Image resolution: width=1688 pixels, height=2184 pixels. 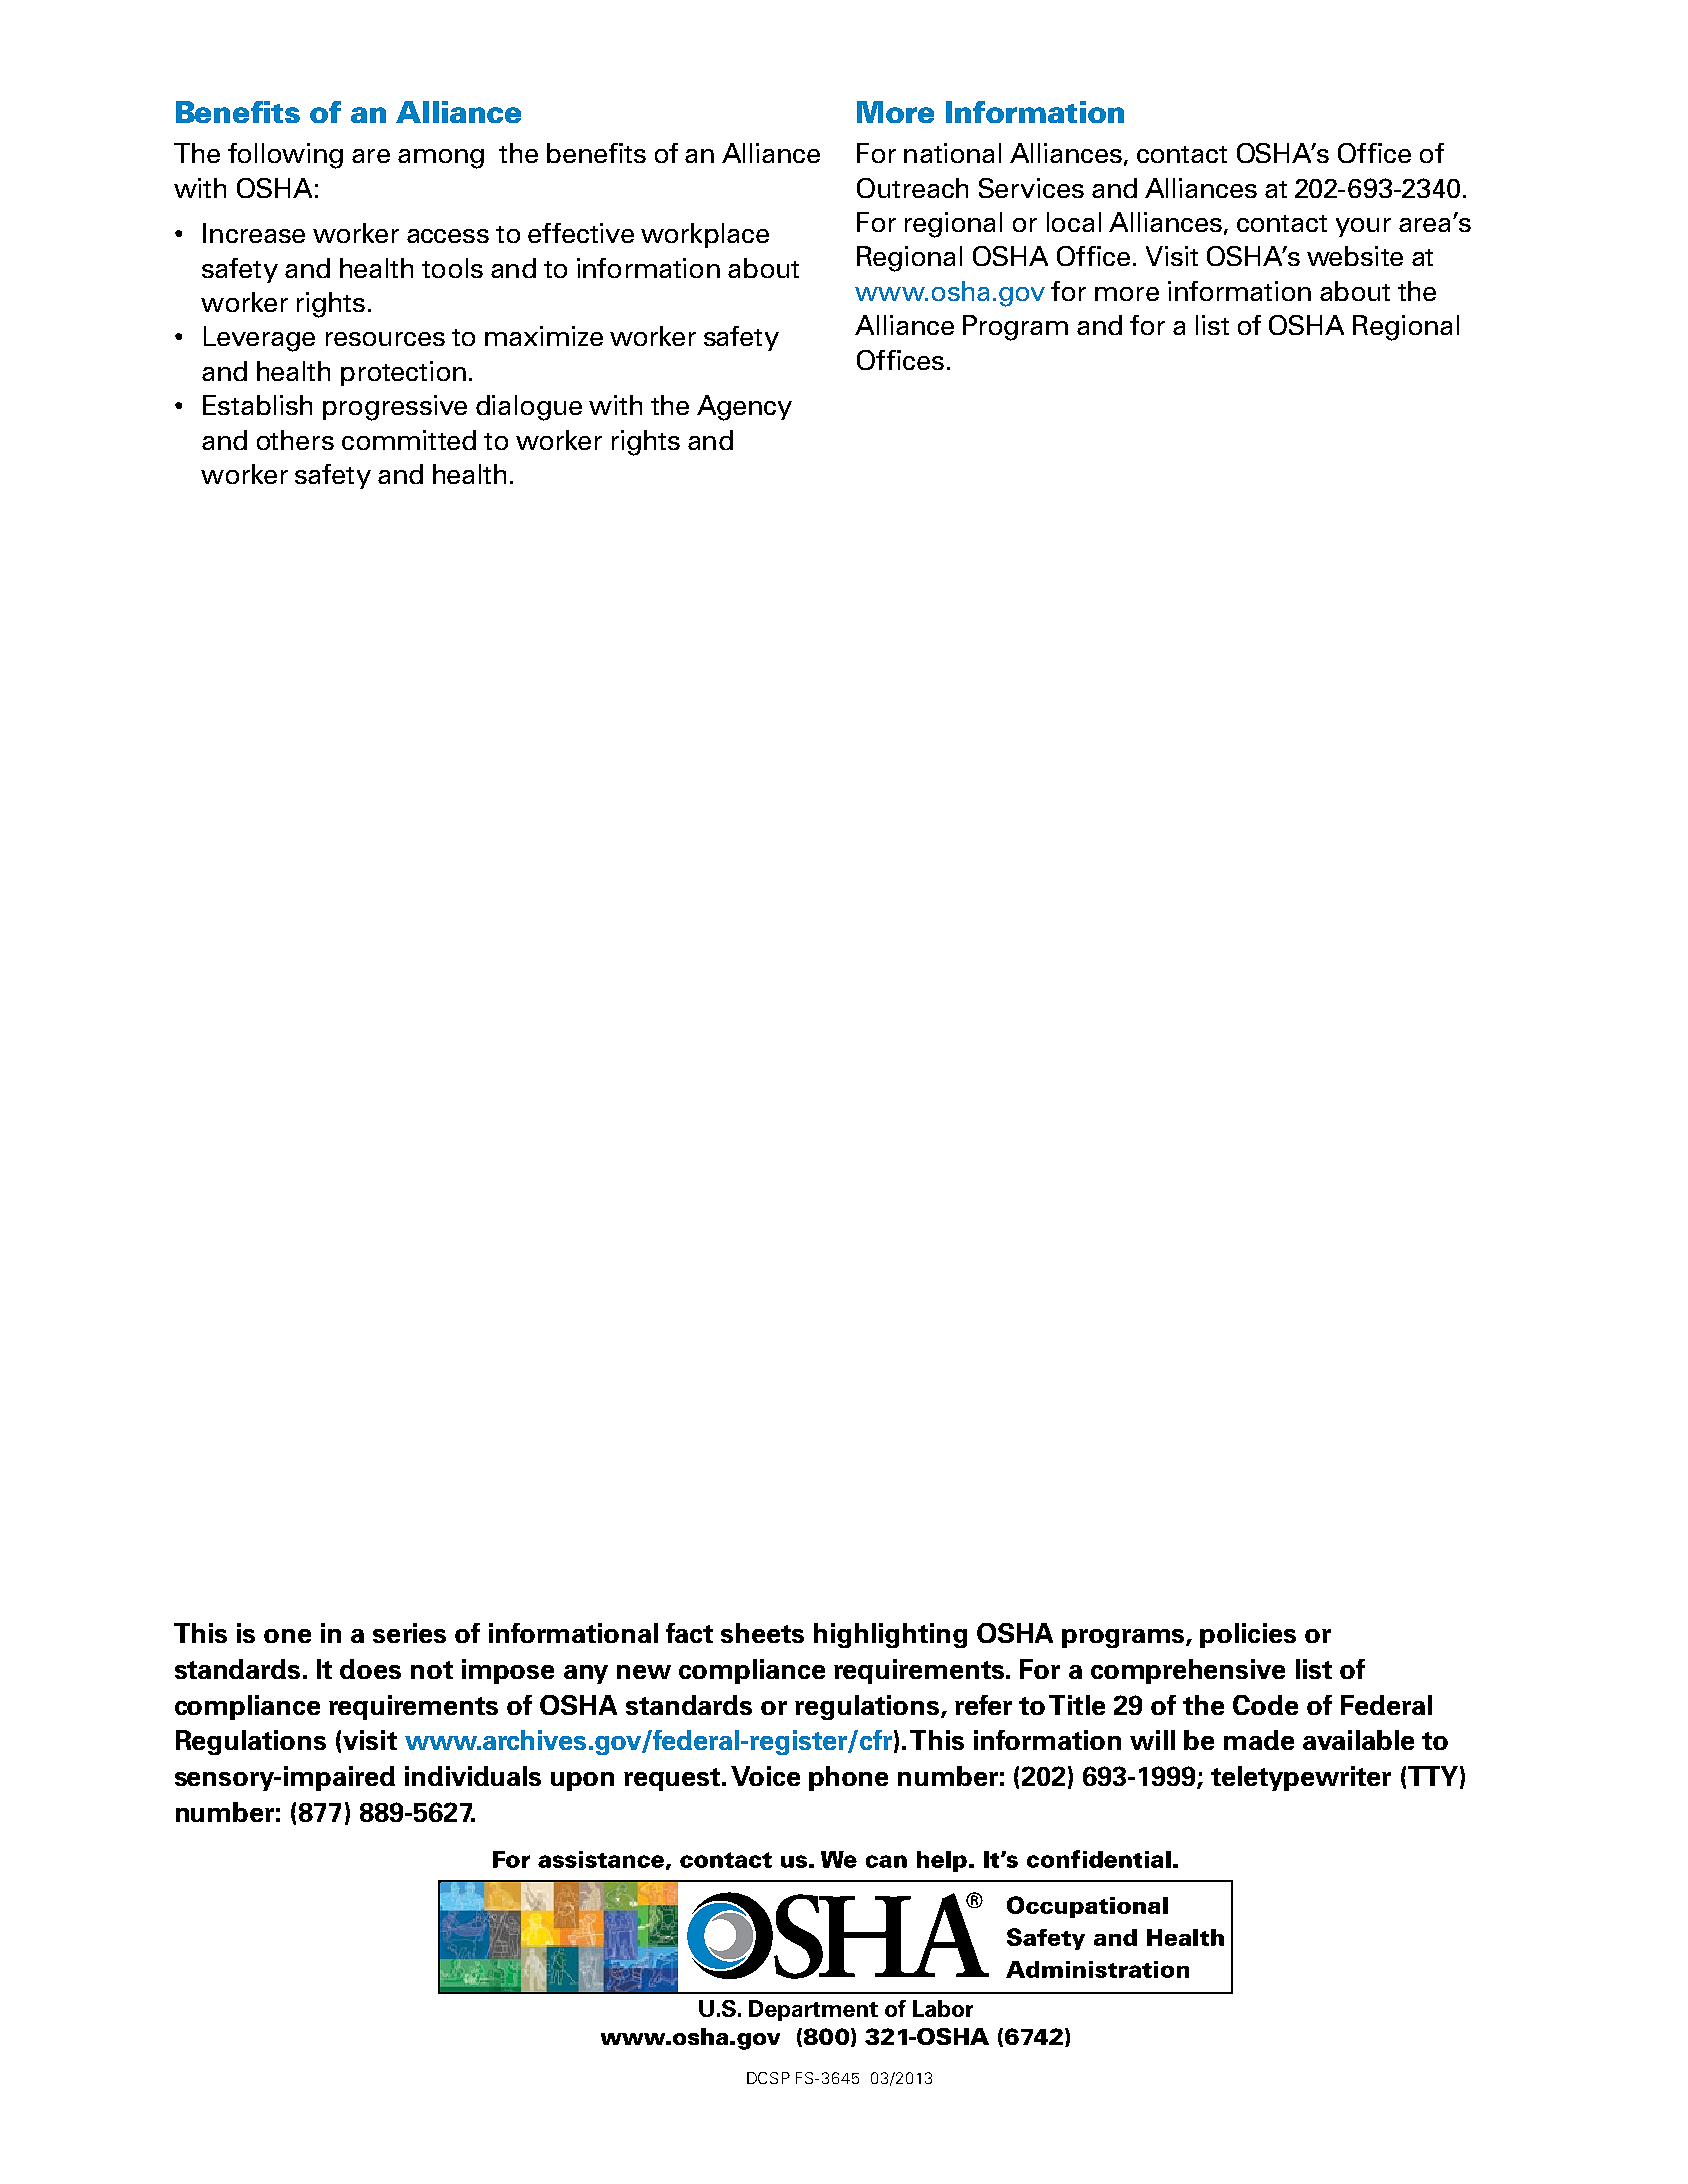 I want to click on your, so click(x=1363, y=227).
